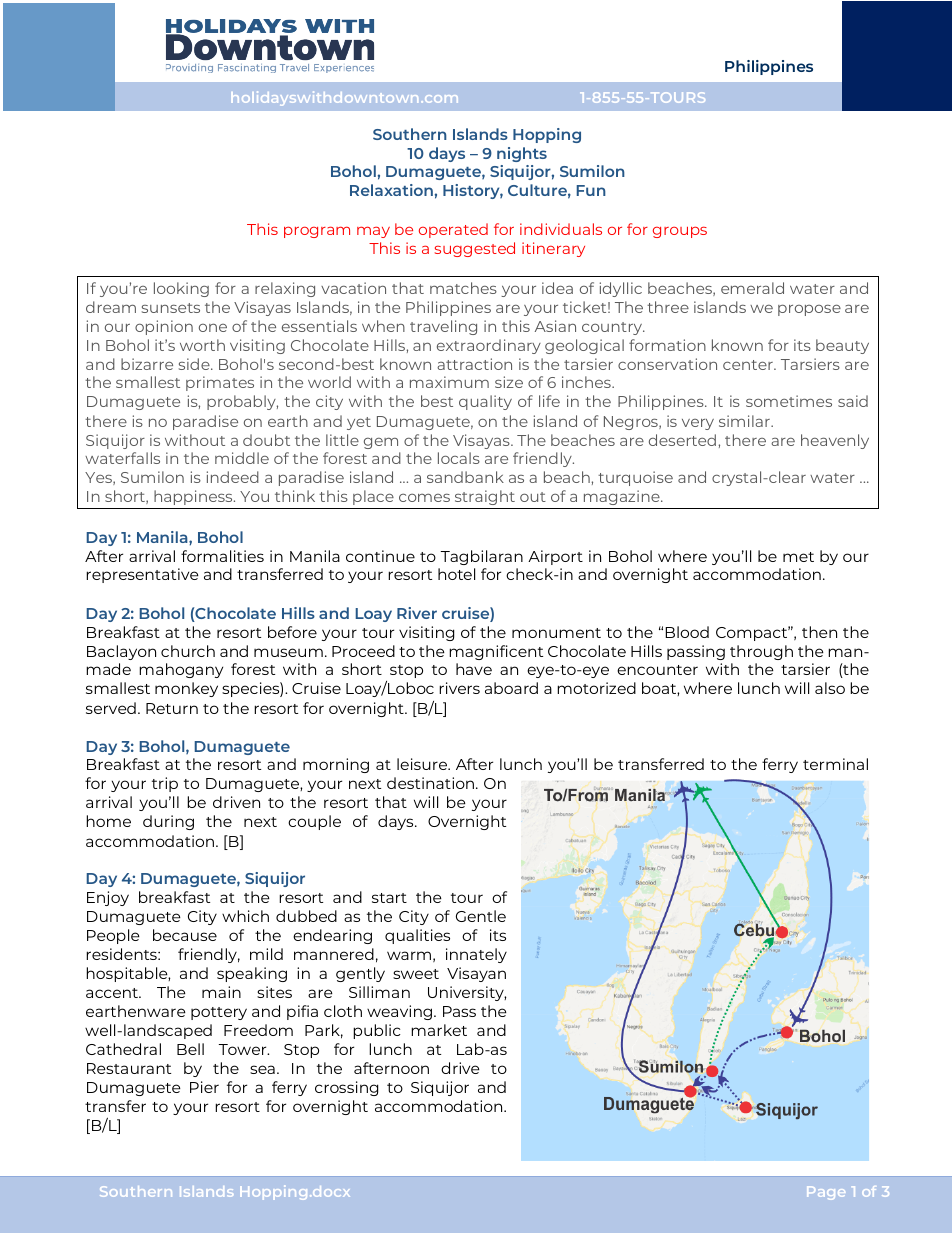  What do you see at coordinates (826, 1193) in the image?
I see `Page` at bounding box center [826, 1193].
